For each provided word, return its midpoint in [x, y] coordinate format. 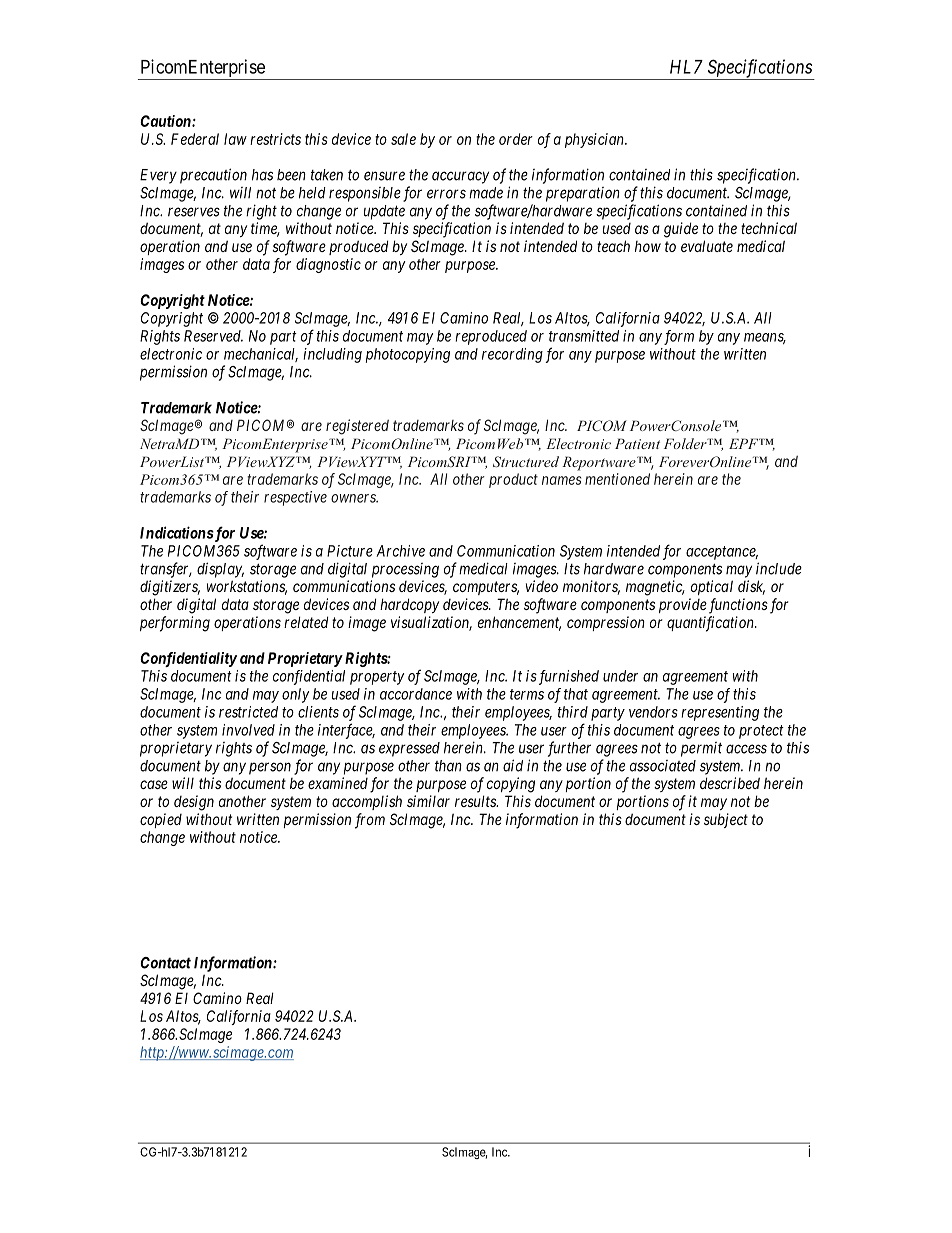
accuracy [460, 177]
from [370, 821]
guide [681, 230]
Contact [165, 963]
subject [726, 820]
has [262, 175]
